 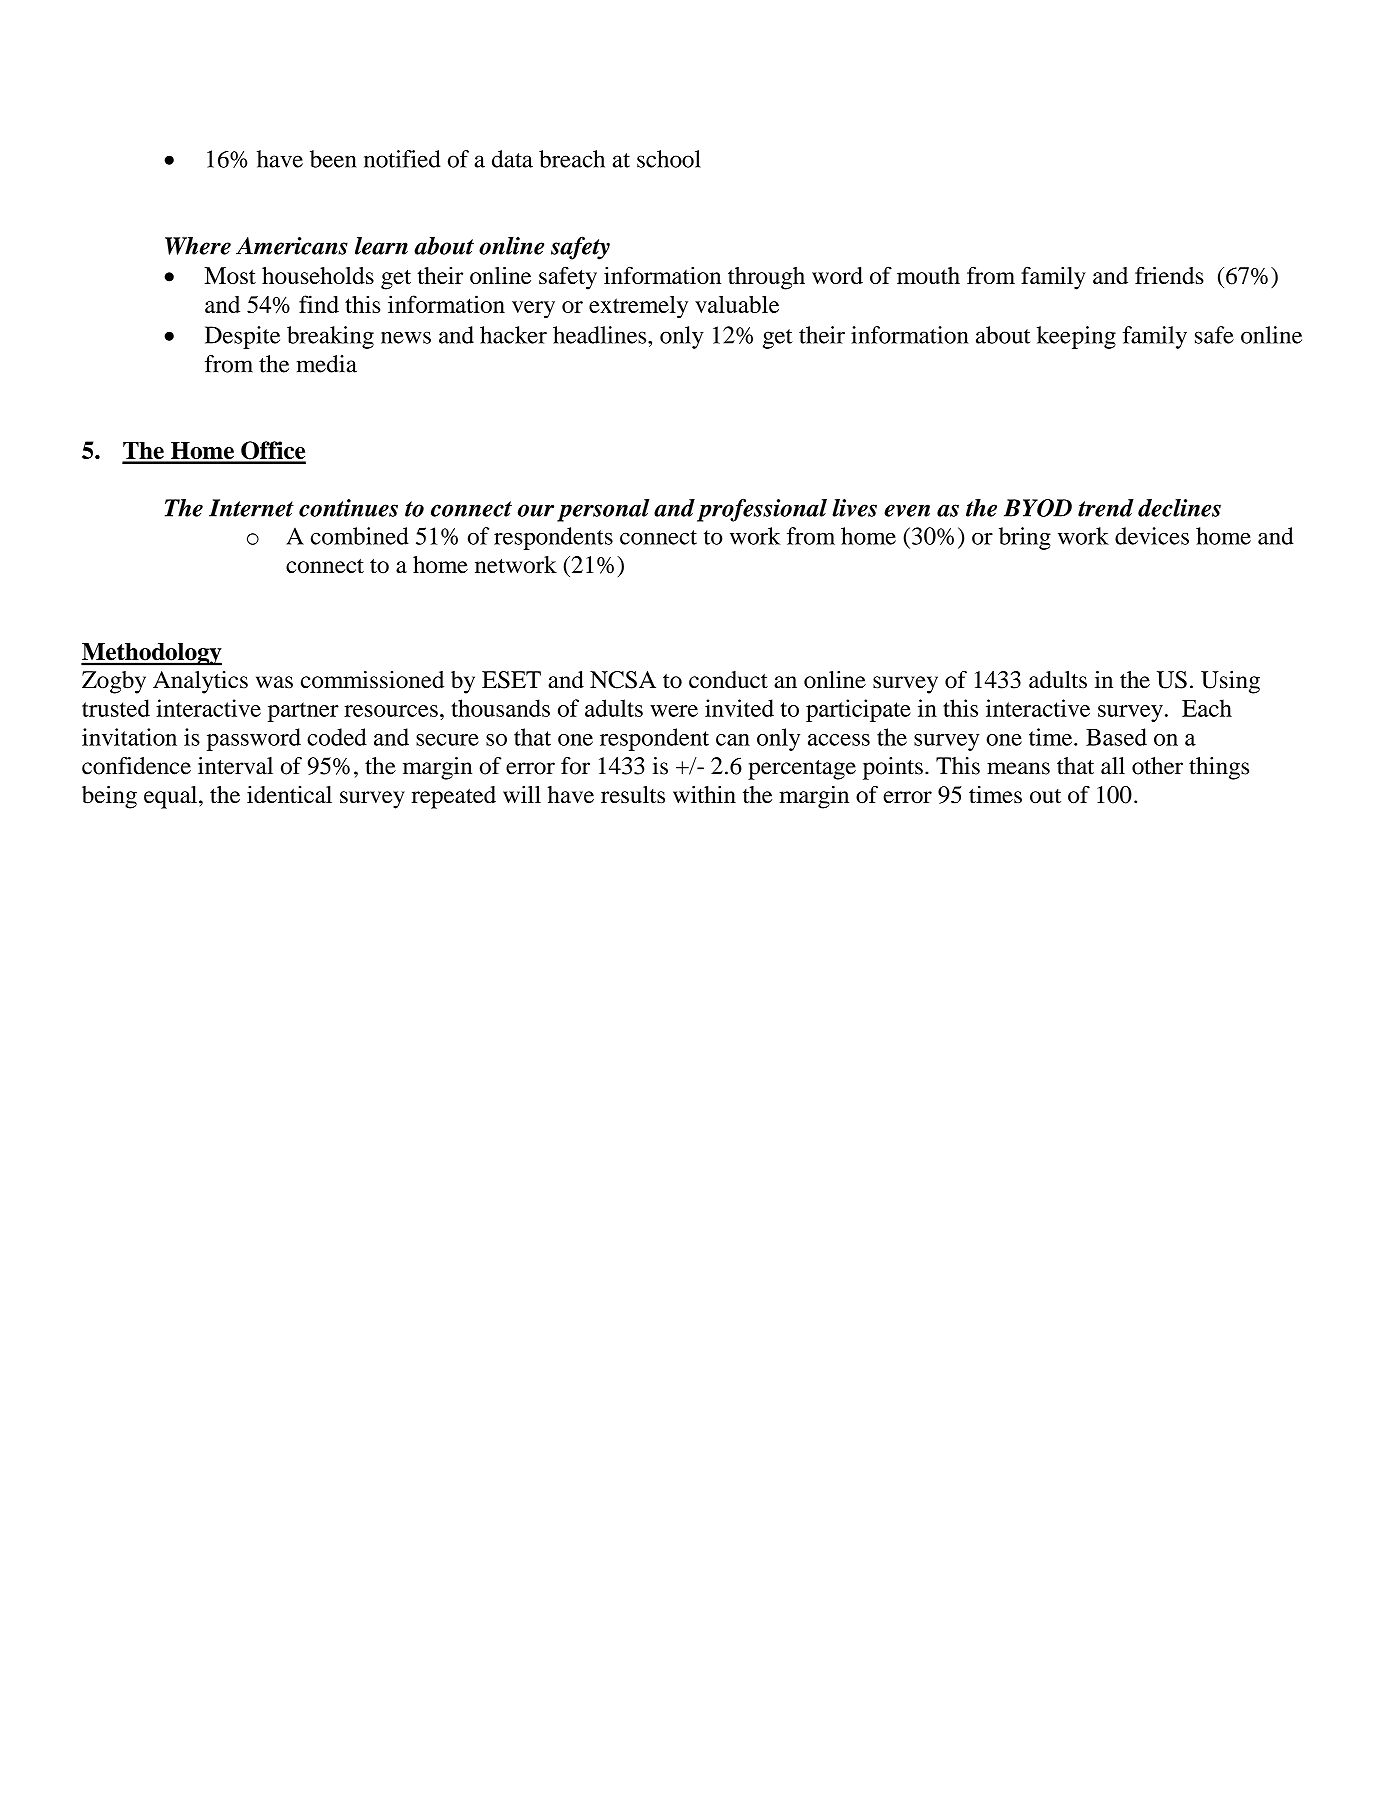 What do you see at coordinates (704, 794) in the screenshot?
I see `within` at bounding box center [704, 794].
